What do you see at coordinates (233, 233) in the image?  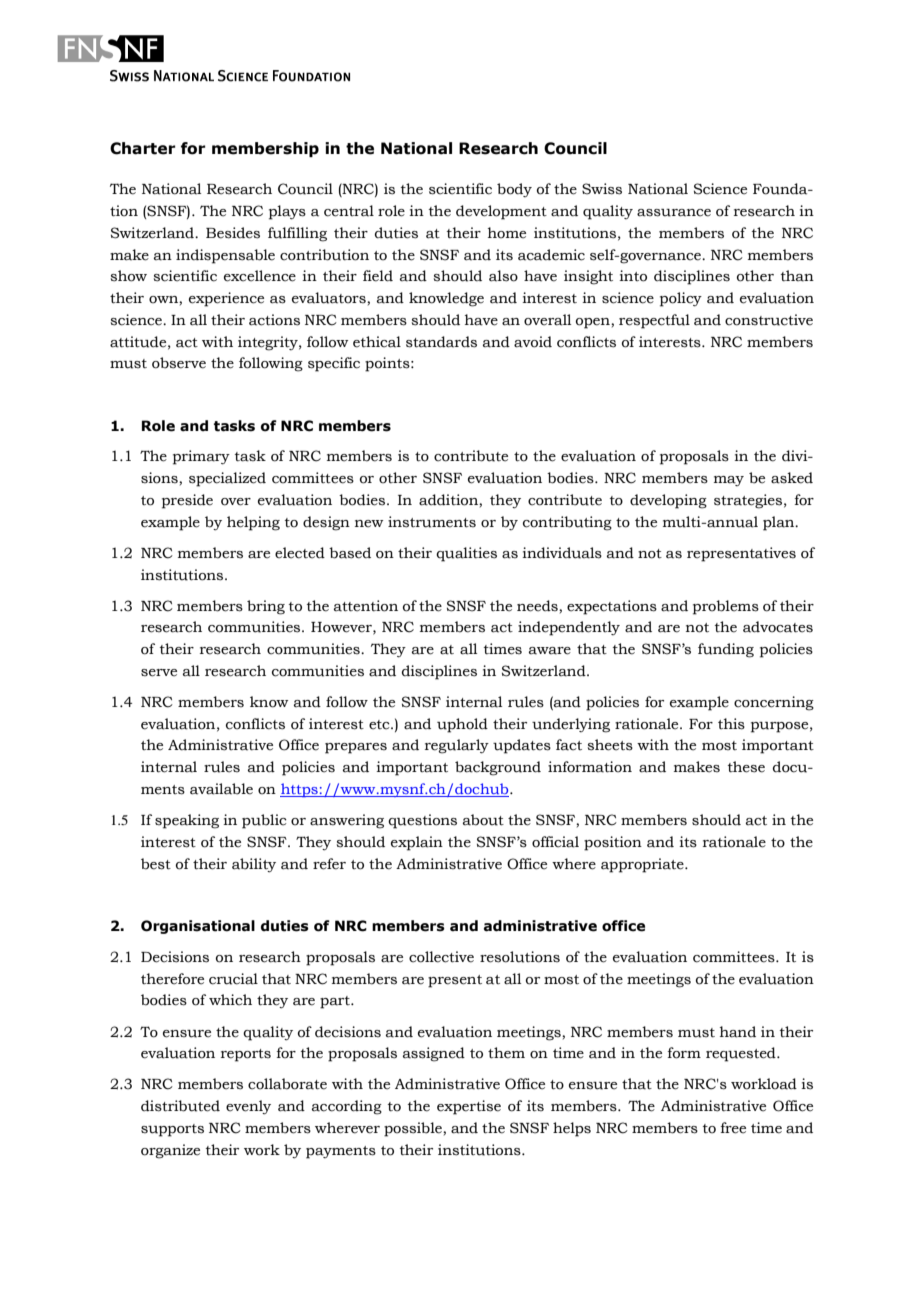 I see `Besides` at bounding box center [233, 233].
